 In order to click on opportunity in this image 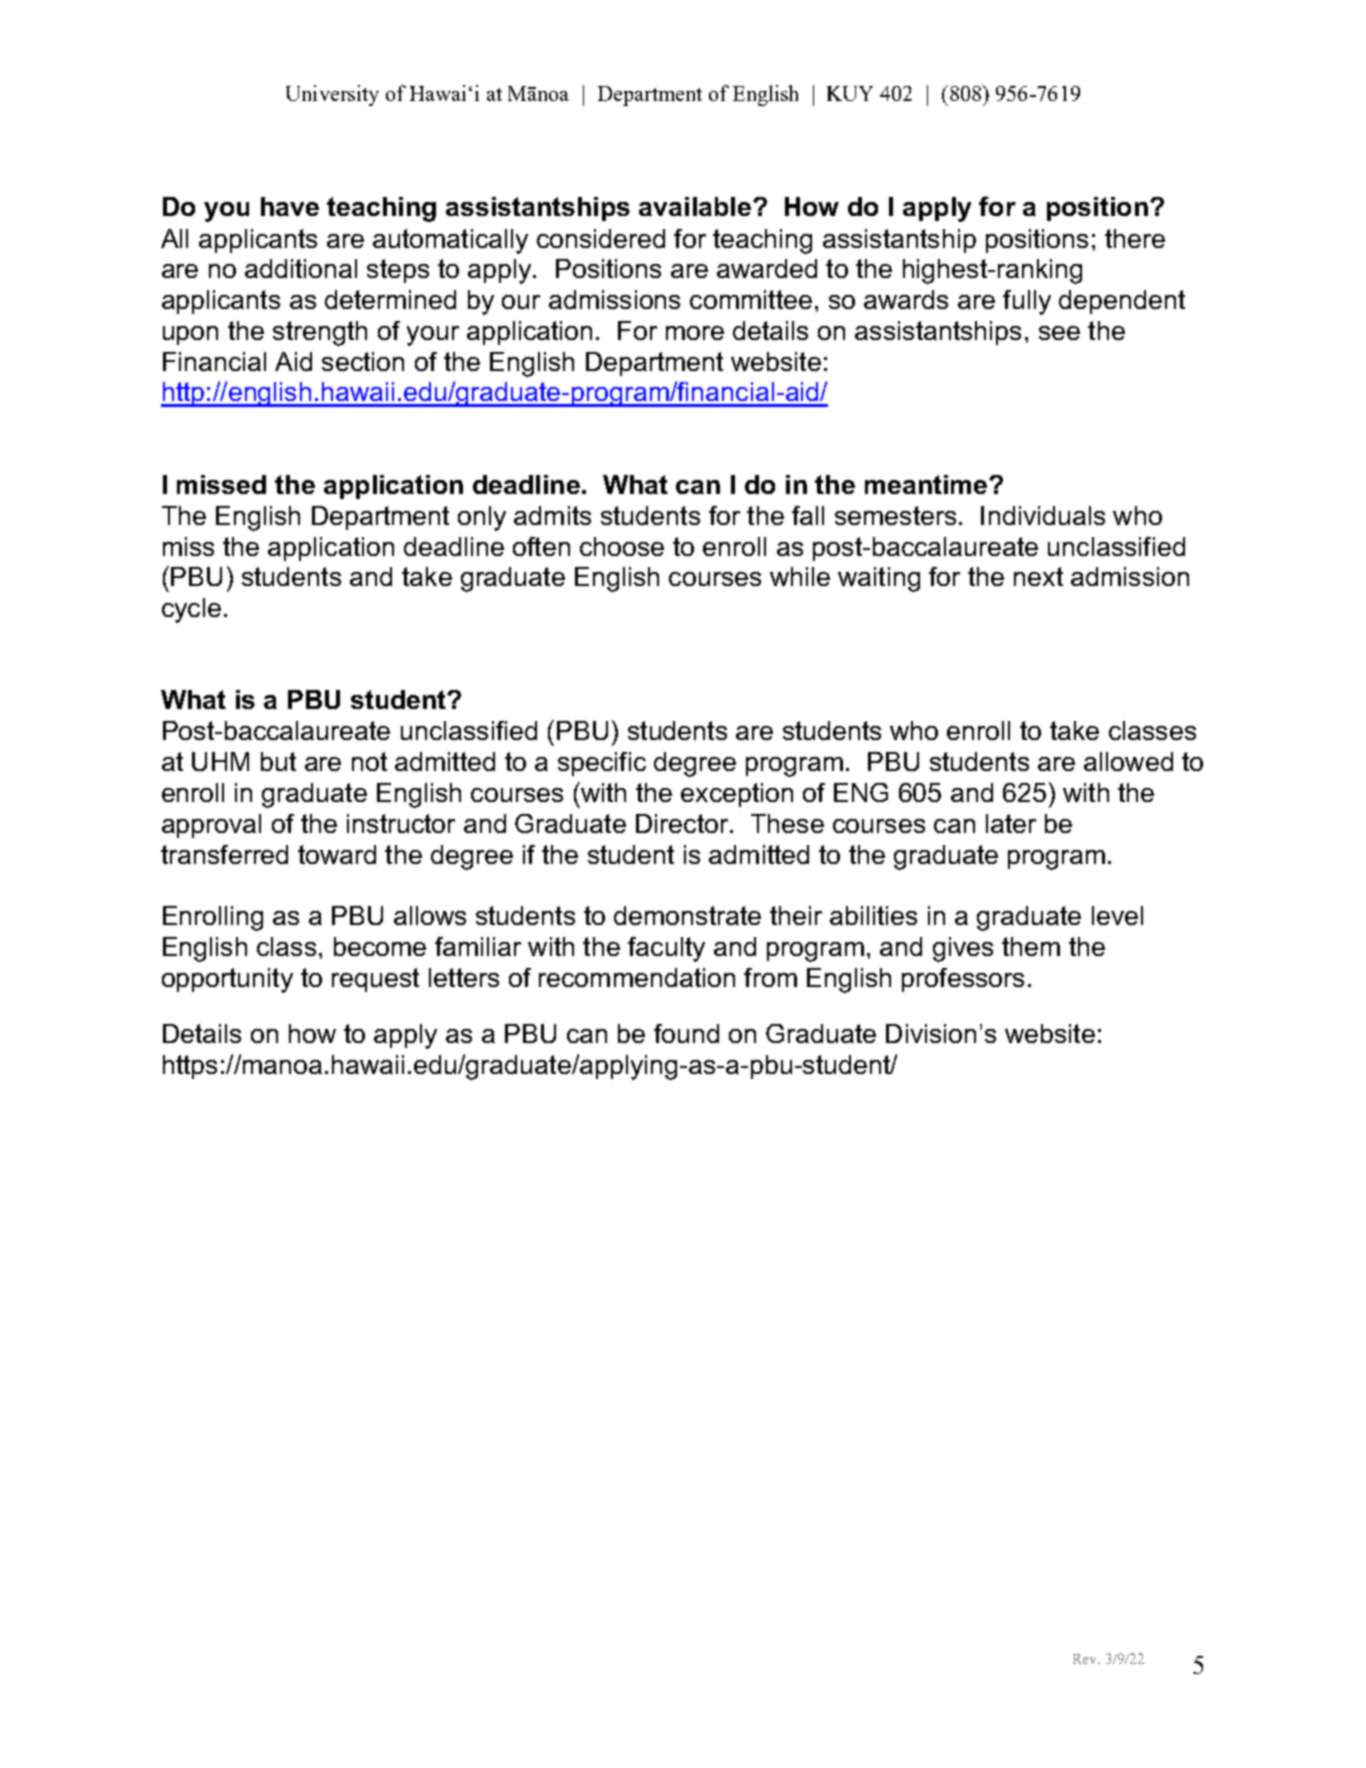, I will do `click(227, 980)`.
